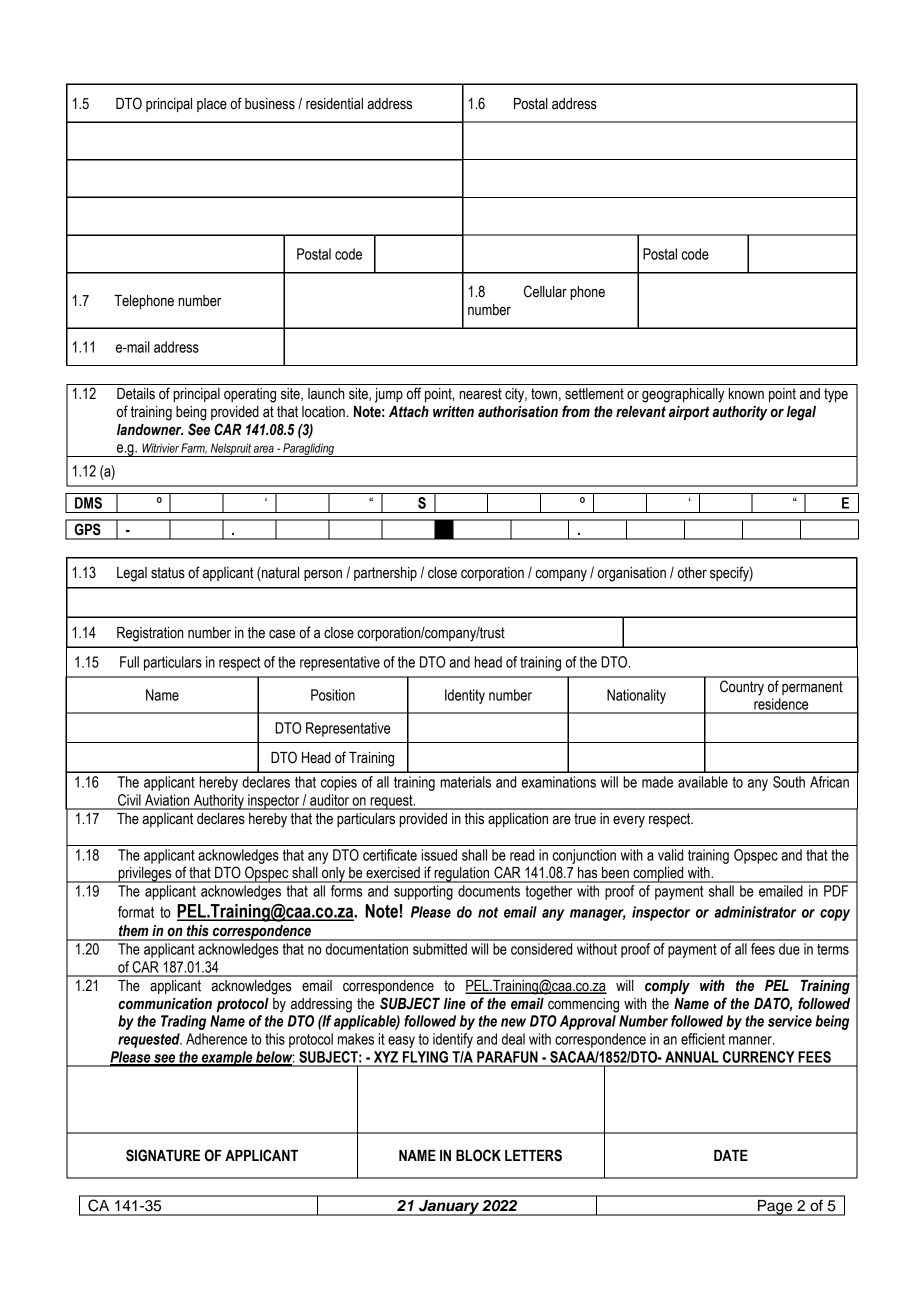 This image has height=1308, width=924. What do you see at coordinates (465, 782) in the image?
I see `materials` at bounding box center [465, 782].
